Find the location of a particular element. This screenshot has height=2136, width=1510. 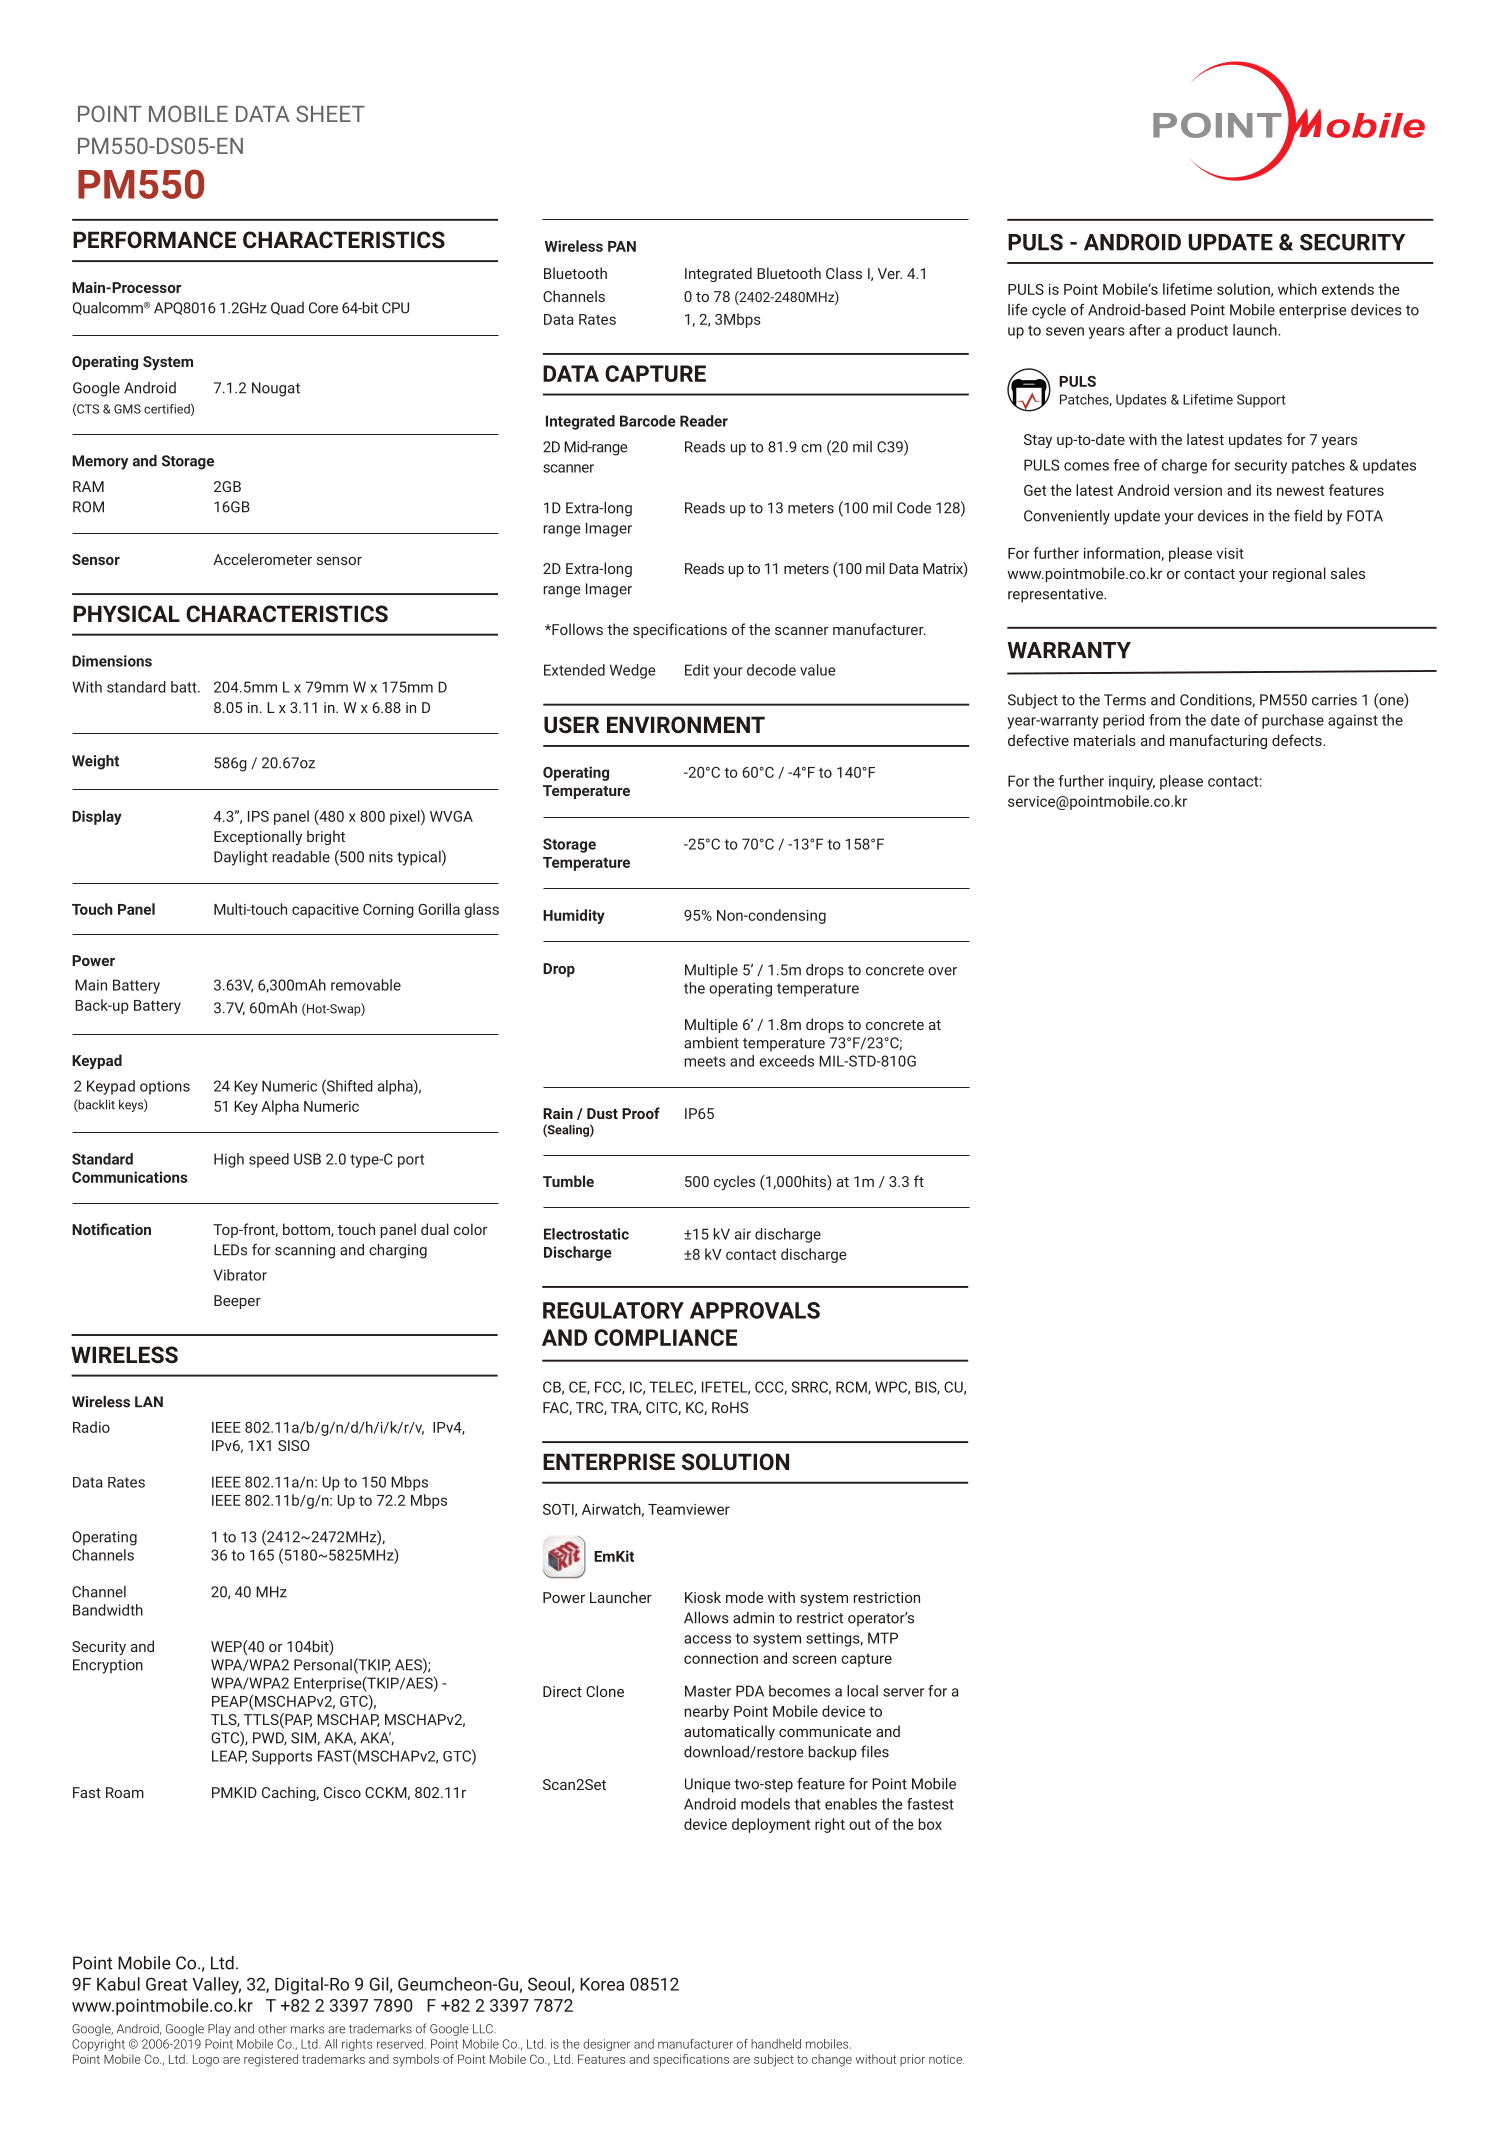

SHEET is located at coordinates (330, 113).
